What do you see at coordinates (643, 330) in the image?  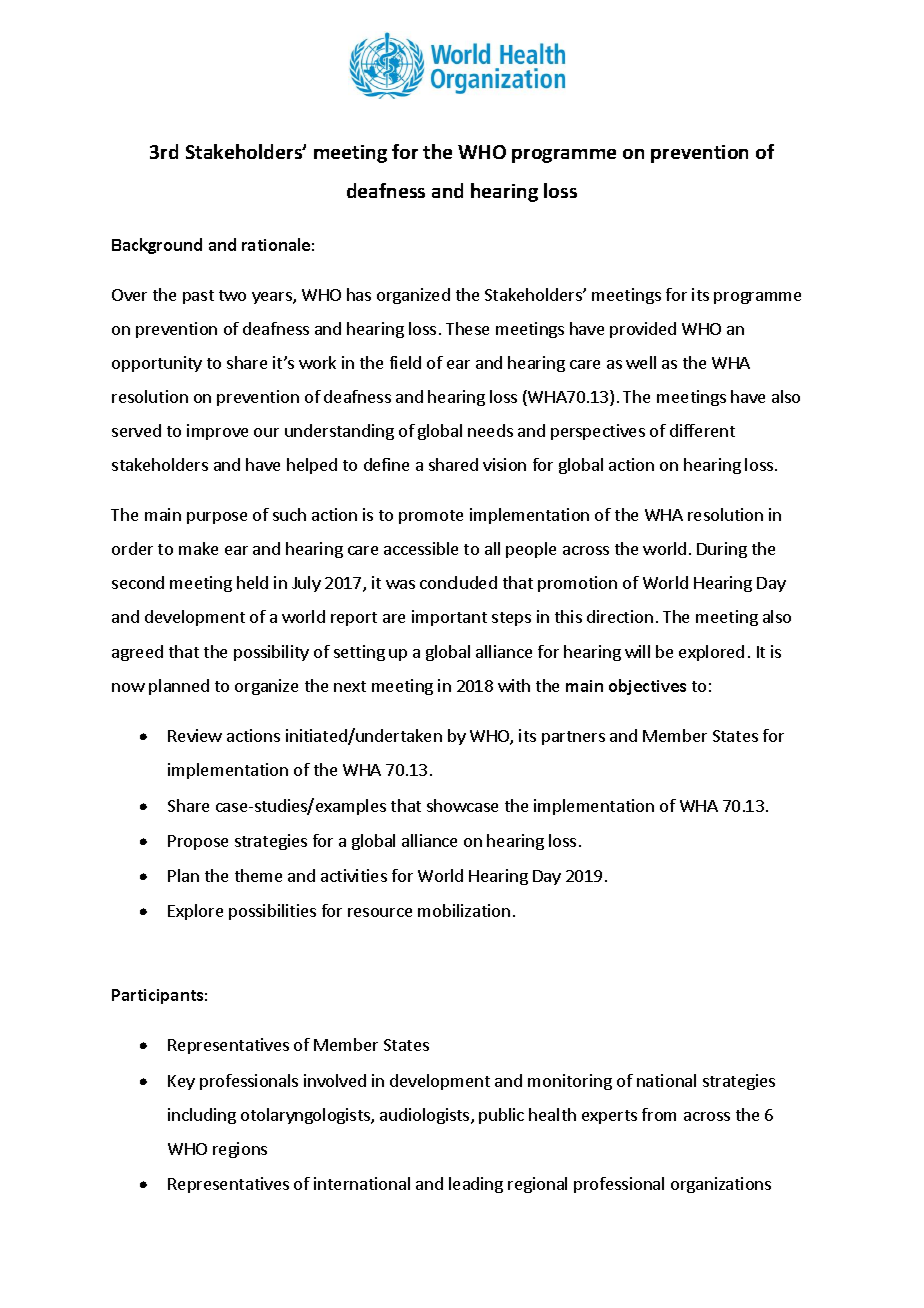 I see `provided` at bounding box center [643, 330].
